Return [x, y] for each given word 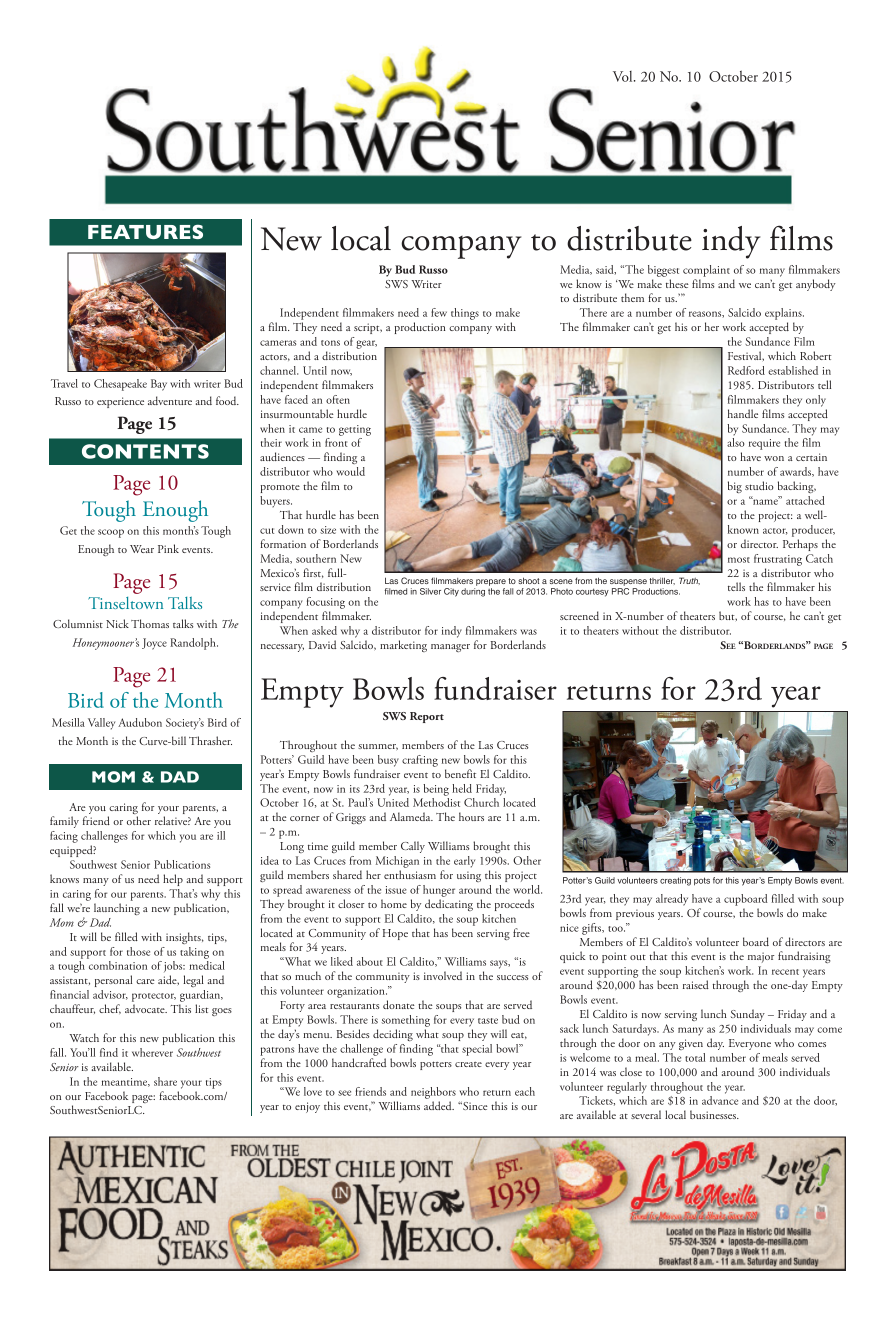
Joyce [154, 644]
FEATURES [145, 231]
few [439, 312]
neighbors [433, 1094]
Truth [689, 581]
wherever [152, 1052]
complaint [706, 271]
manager [450, 648]
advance [720, 1100]
